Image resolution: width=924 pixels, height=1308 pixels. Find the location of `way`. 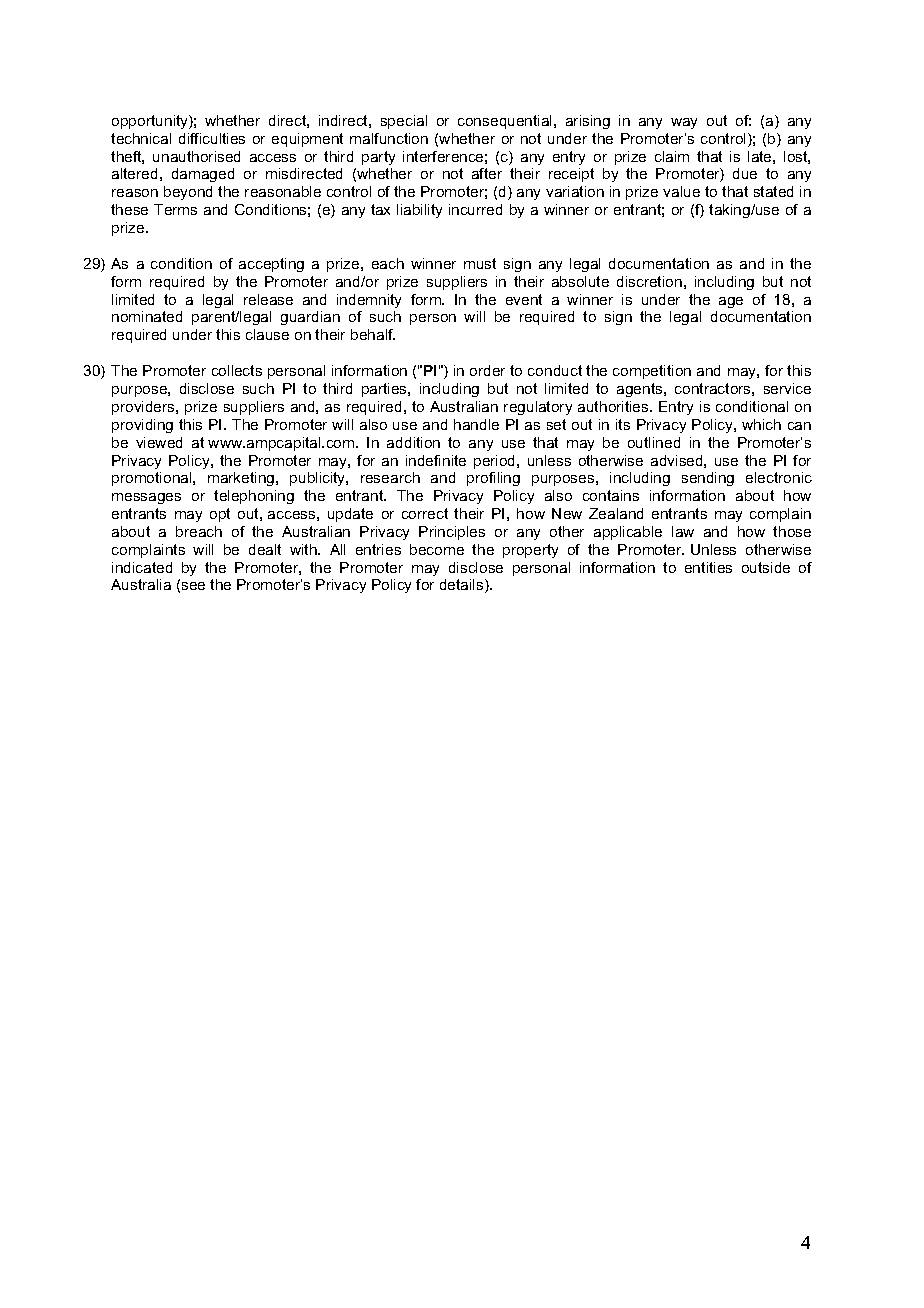

way is located at coordinates (684, 123).
